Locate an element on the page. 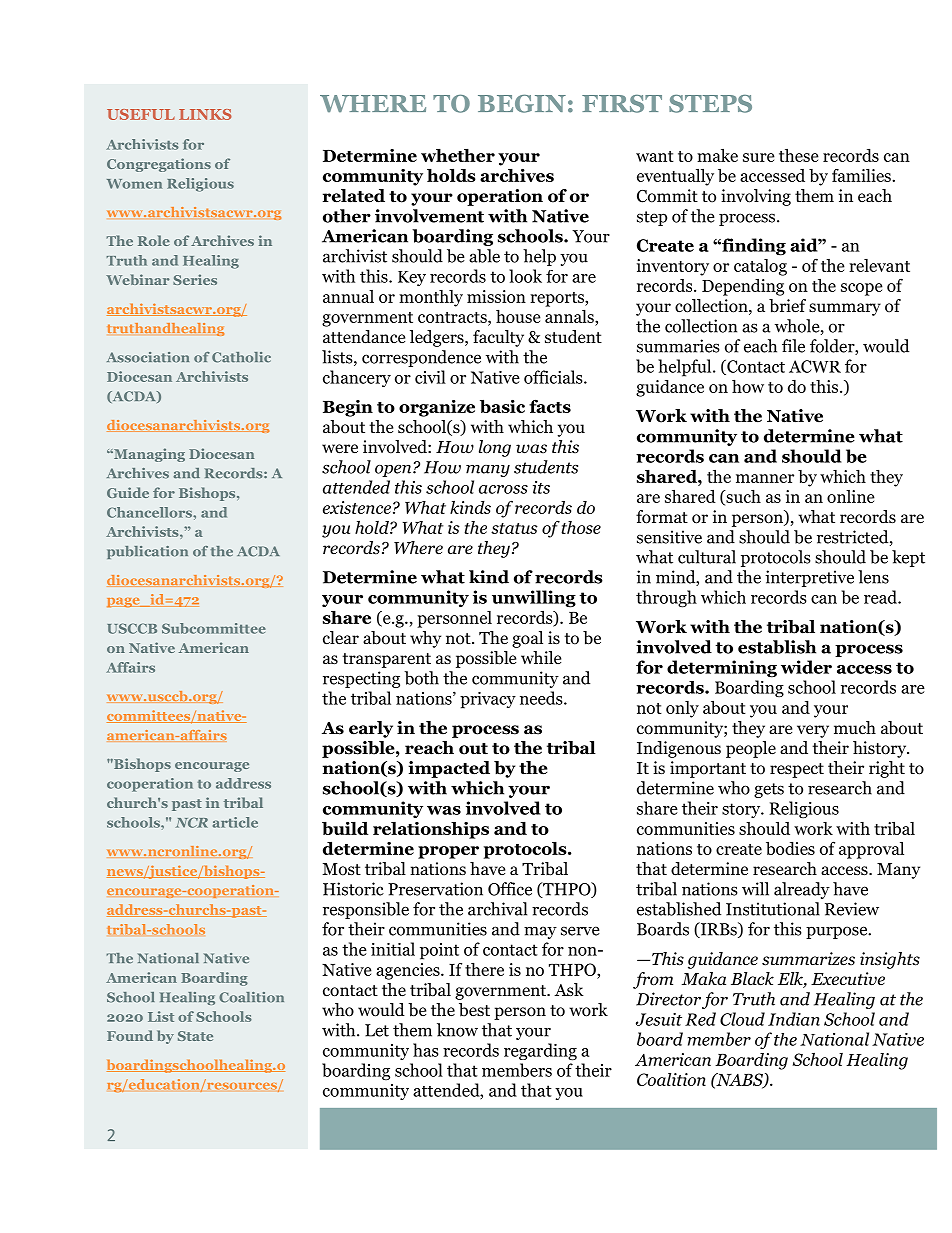  faculty is located at coordinates (498, 338).
